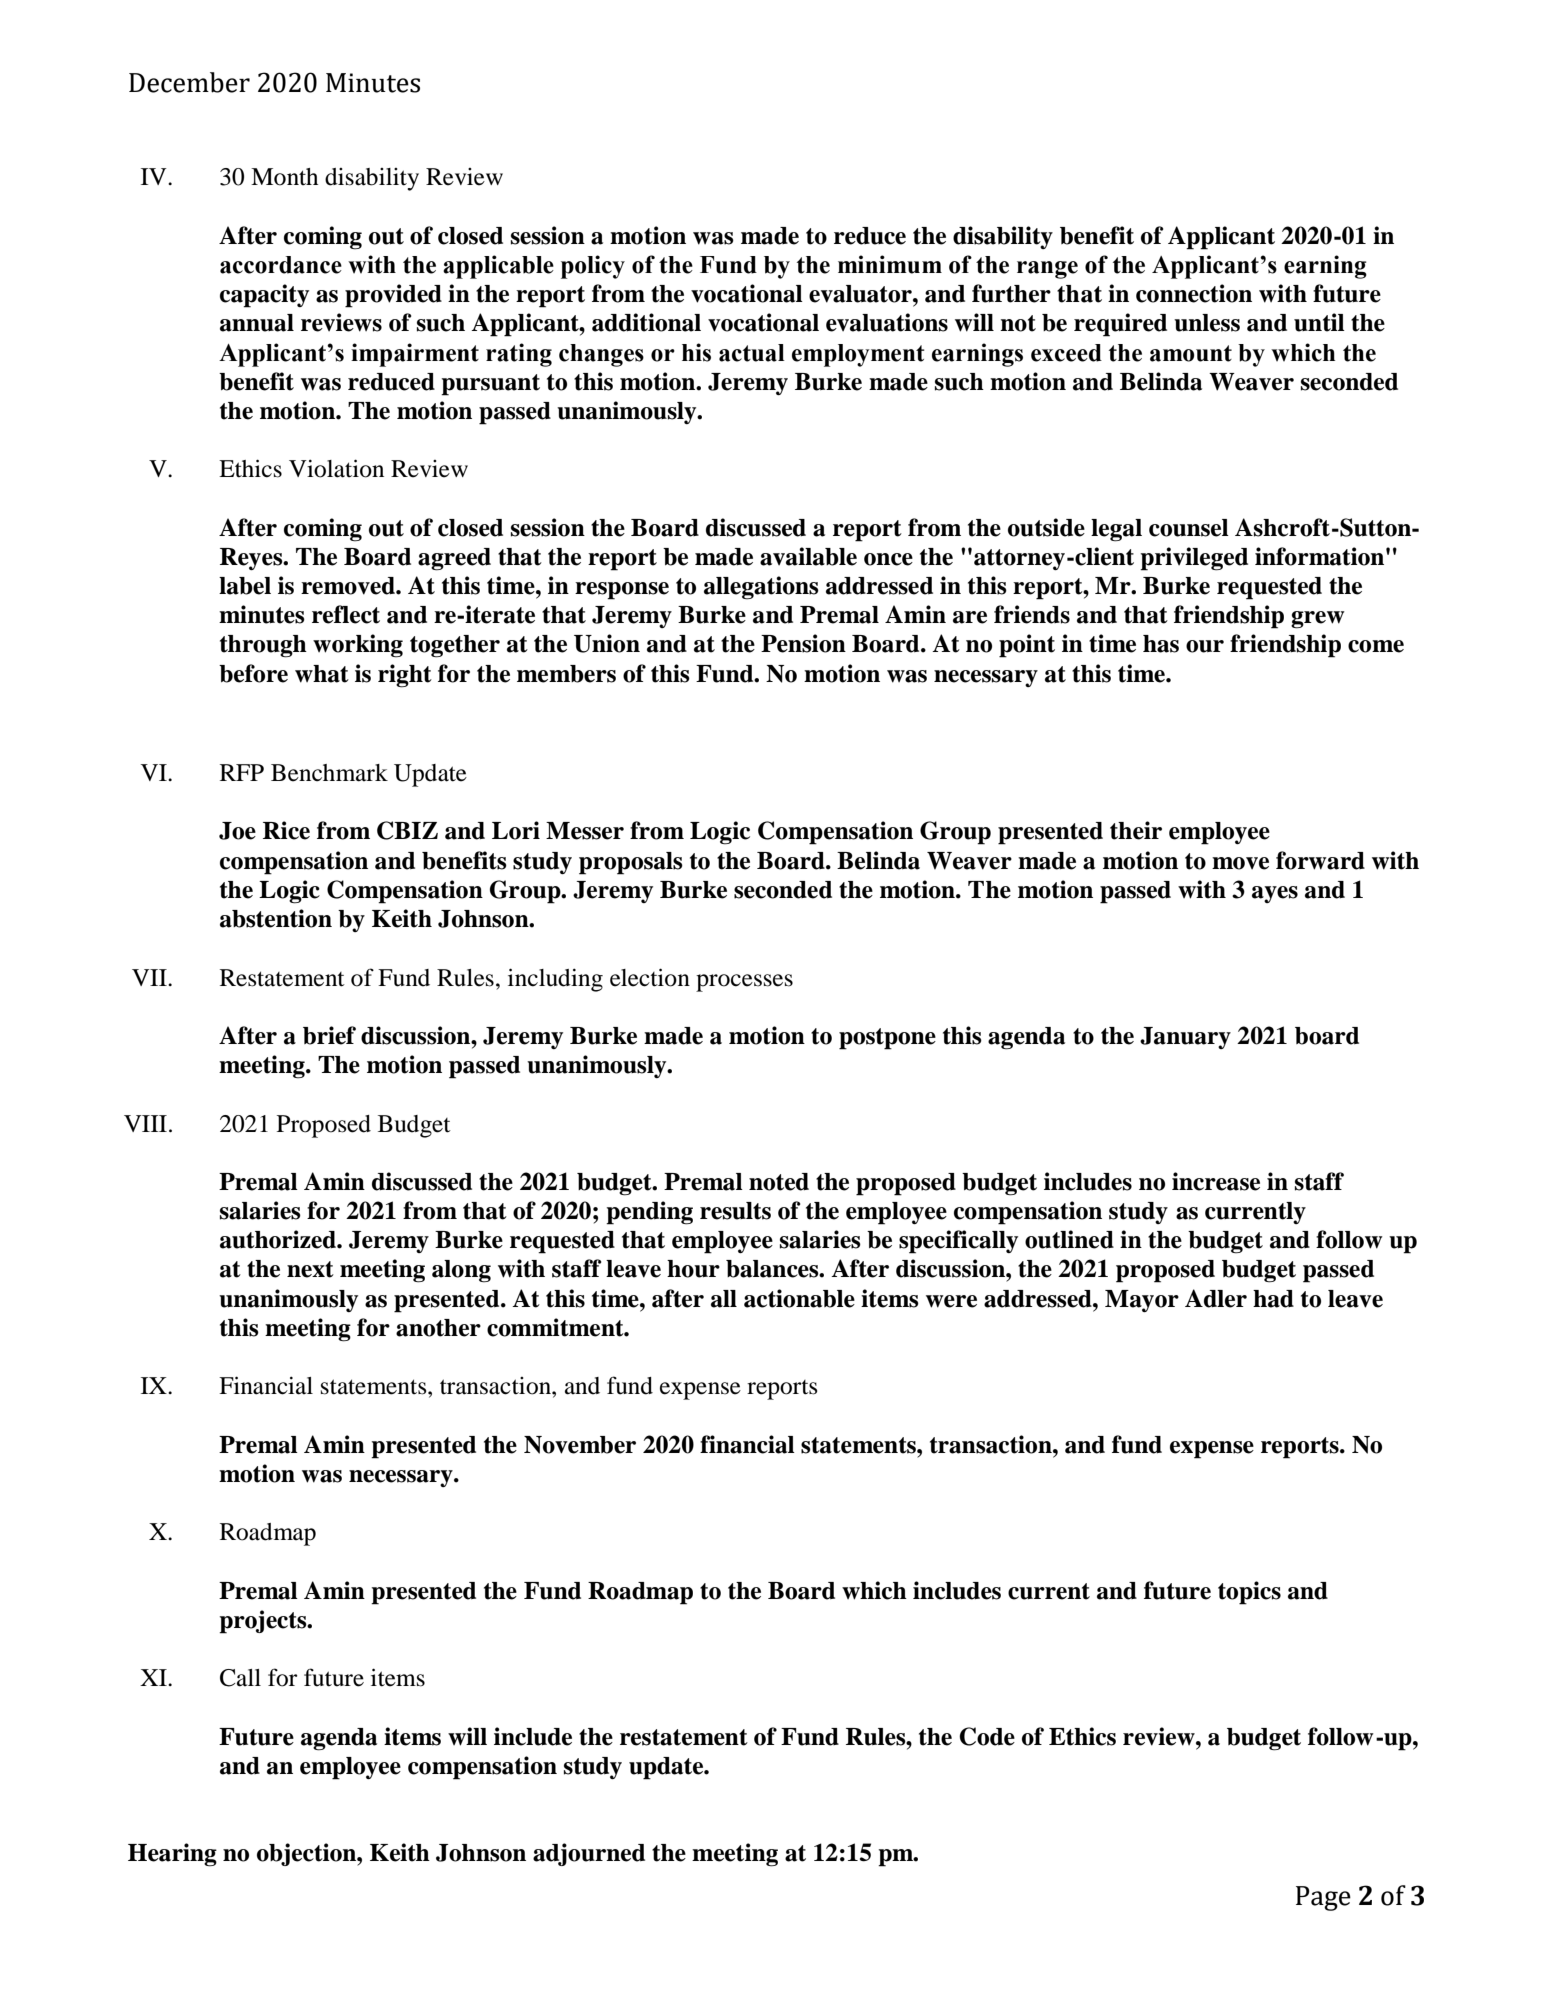 This screenshot has width=1554, height=2011. What do you see at coordinates (1323, 1898) in the screenshot?
I see `Page` at bounding box center [1323, 1898].
